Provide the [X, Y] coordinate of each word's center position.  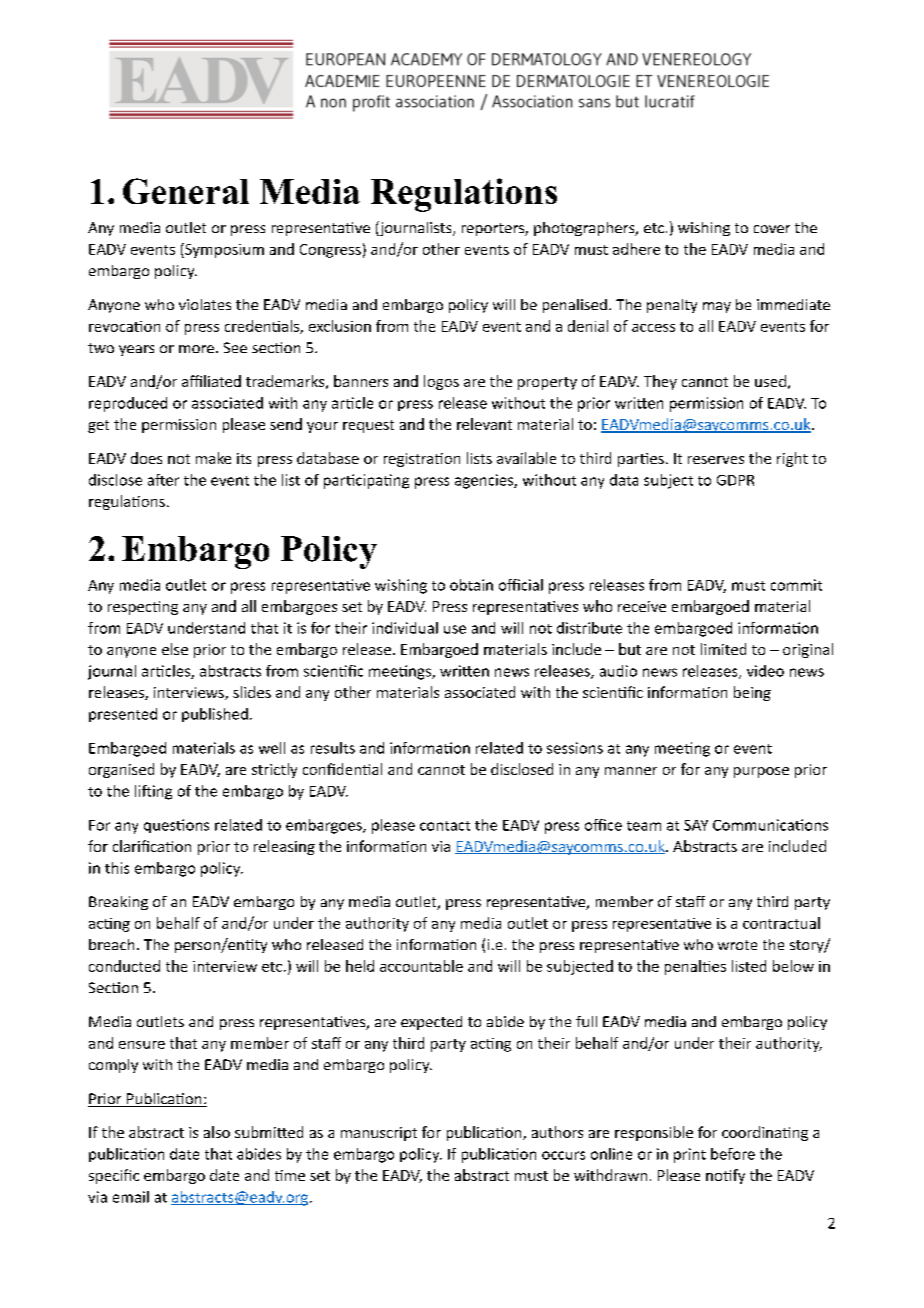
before [733, 1154]
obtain [471, 585]
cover [772, 229]
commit [796, 585]
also [217, 1132]
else [175, 649]
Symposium [223, 250]
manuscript [379, 1134]
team [644, 826]
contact [445, 826]
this [117, 868]
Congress [330, 251]
